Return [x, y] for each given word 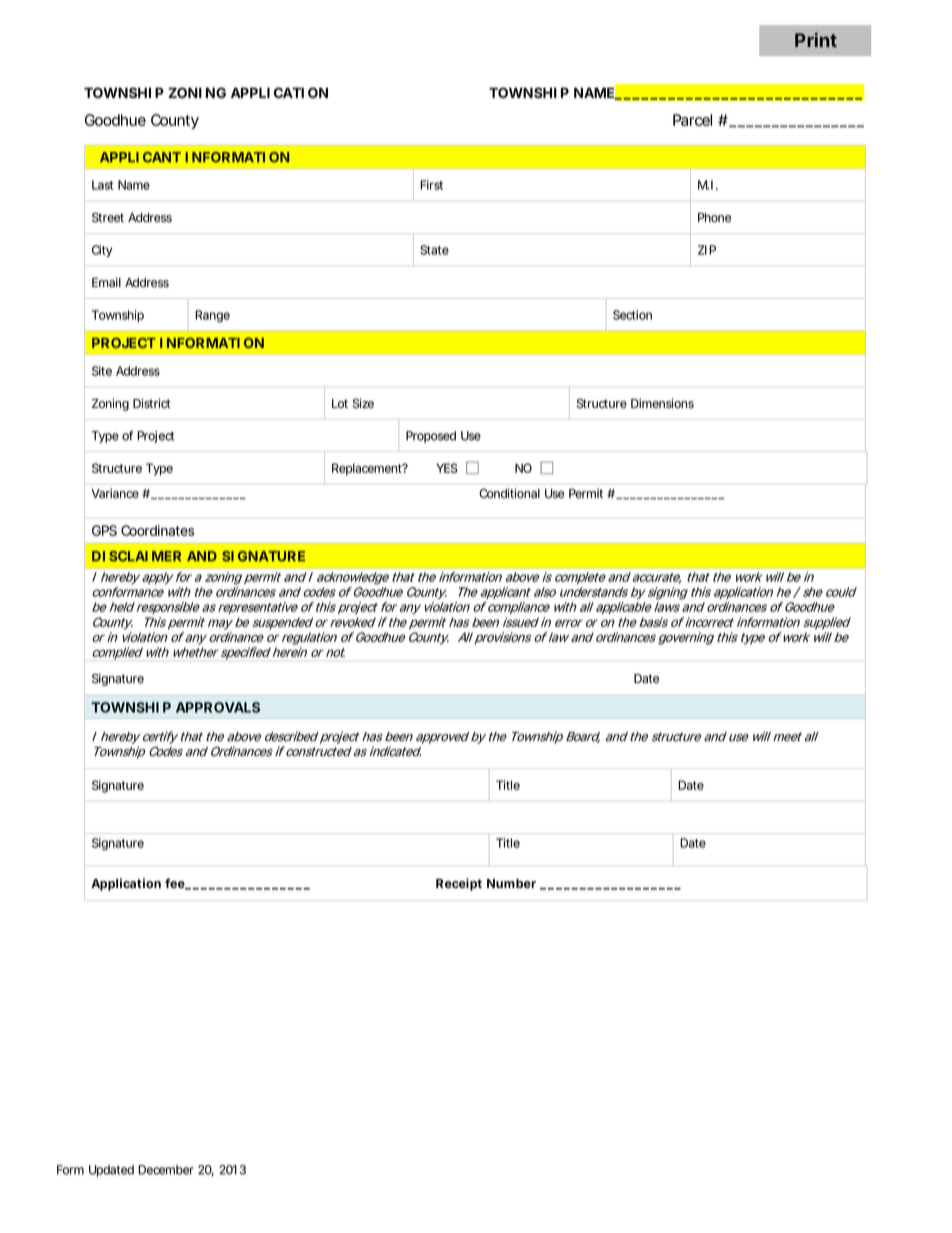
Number [511, 883]
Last [102, 185]
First [431, 185]
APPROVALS [218, 707]
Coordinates [157, 530]
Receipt [459, 884]
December [166, 1170]
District [151, 403]
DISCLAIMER [136, 556]
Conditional [509, 493]
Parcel [692, 120]
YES [447, 468]
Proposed [431, 437]
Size [363, 403]
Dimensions [662, 403]
